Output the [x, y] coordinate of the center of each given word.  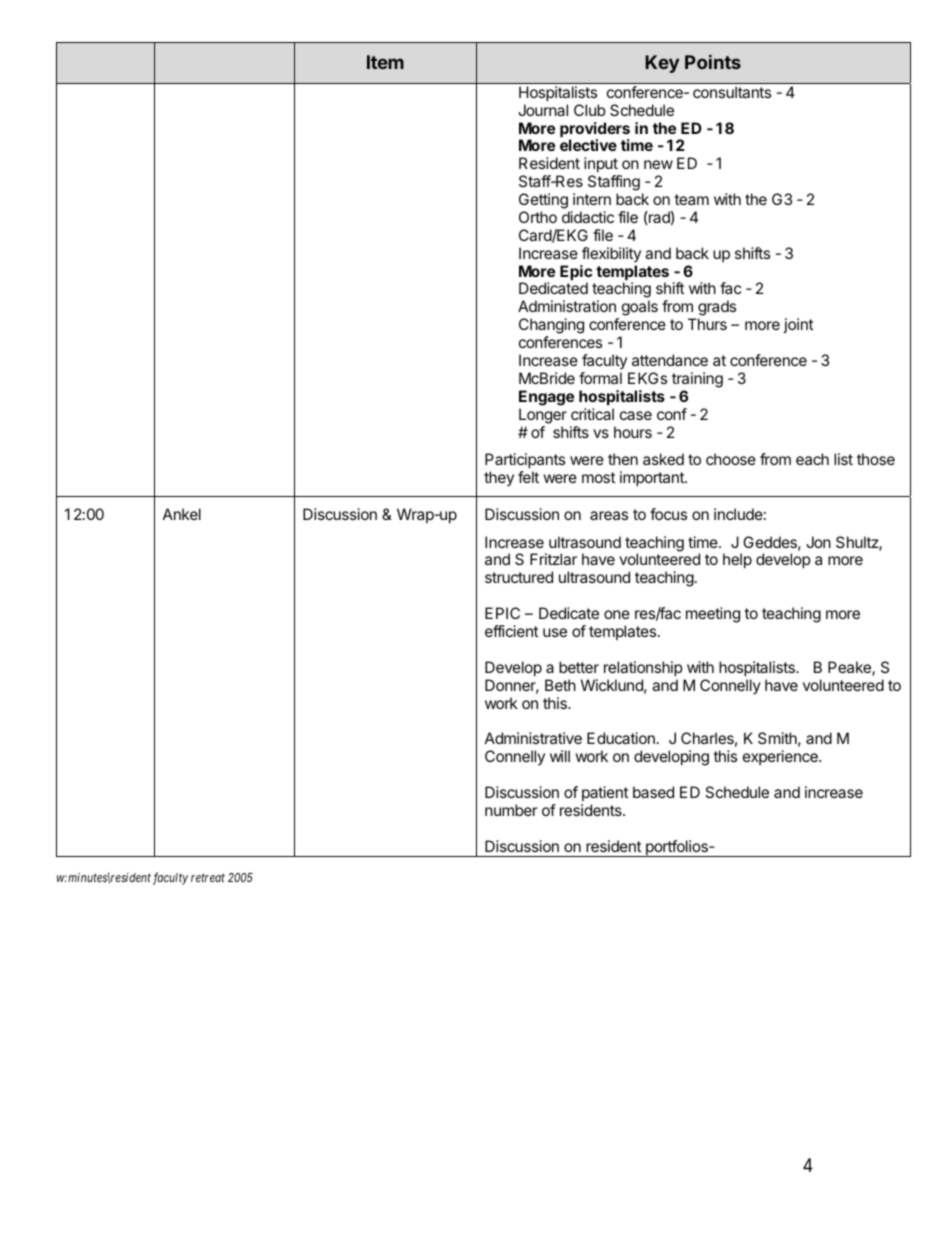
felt [528, 477]
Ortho [538, 217]
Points [713, 62]
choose [731, 459]
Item [385, 62]
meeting [713, 615]
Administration [567, 306]
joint [798, 325]
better [579, 667]
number [511, 810]
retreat [208, 877]
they [499, 478]
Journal [543, 110]
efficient [511, 631]
